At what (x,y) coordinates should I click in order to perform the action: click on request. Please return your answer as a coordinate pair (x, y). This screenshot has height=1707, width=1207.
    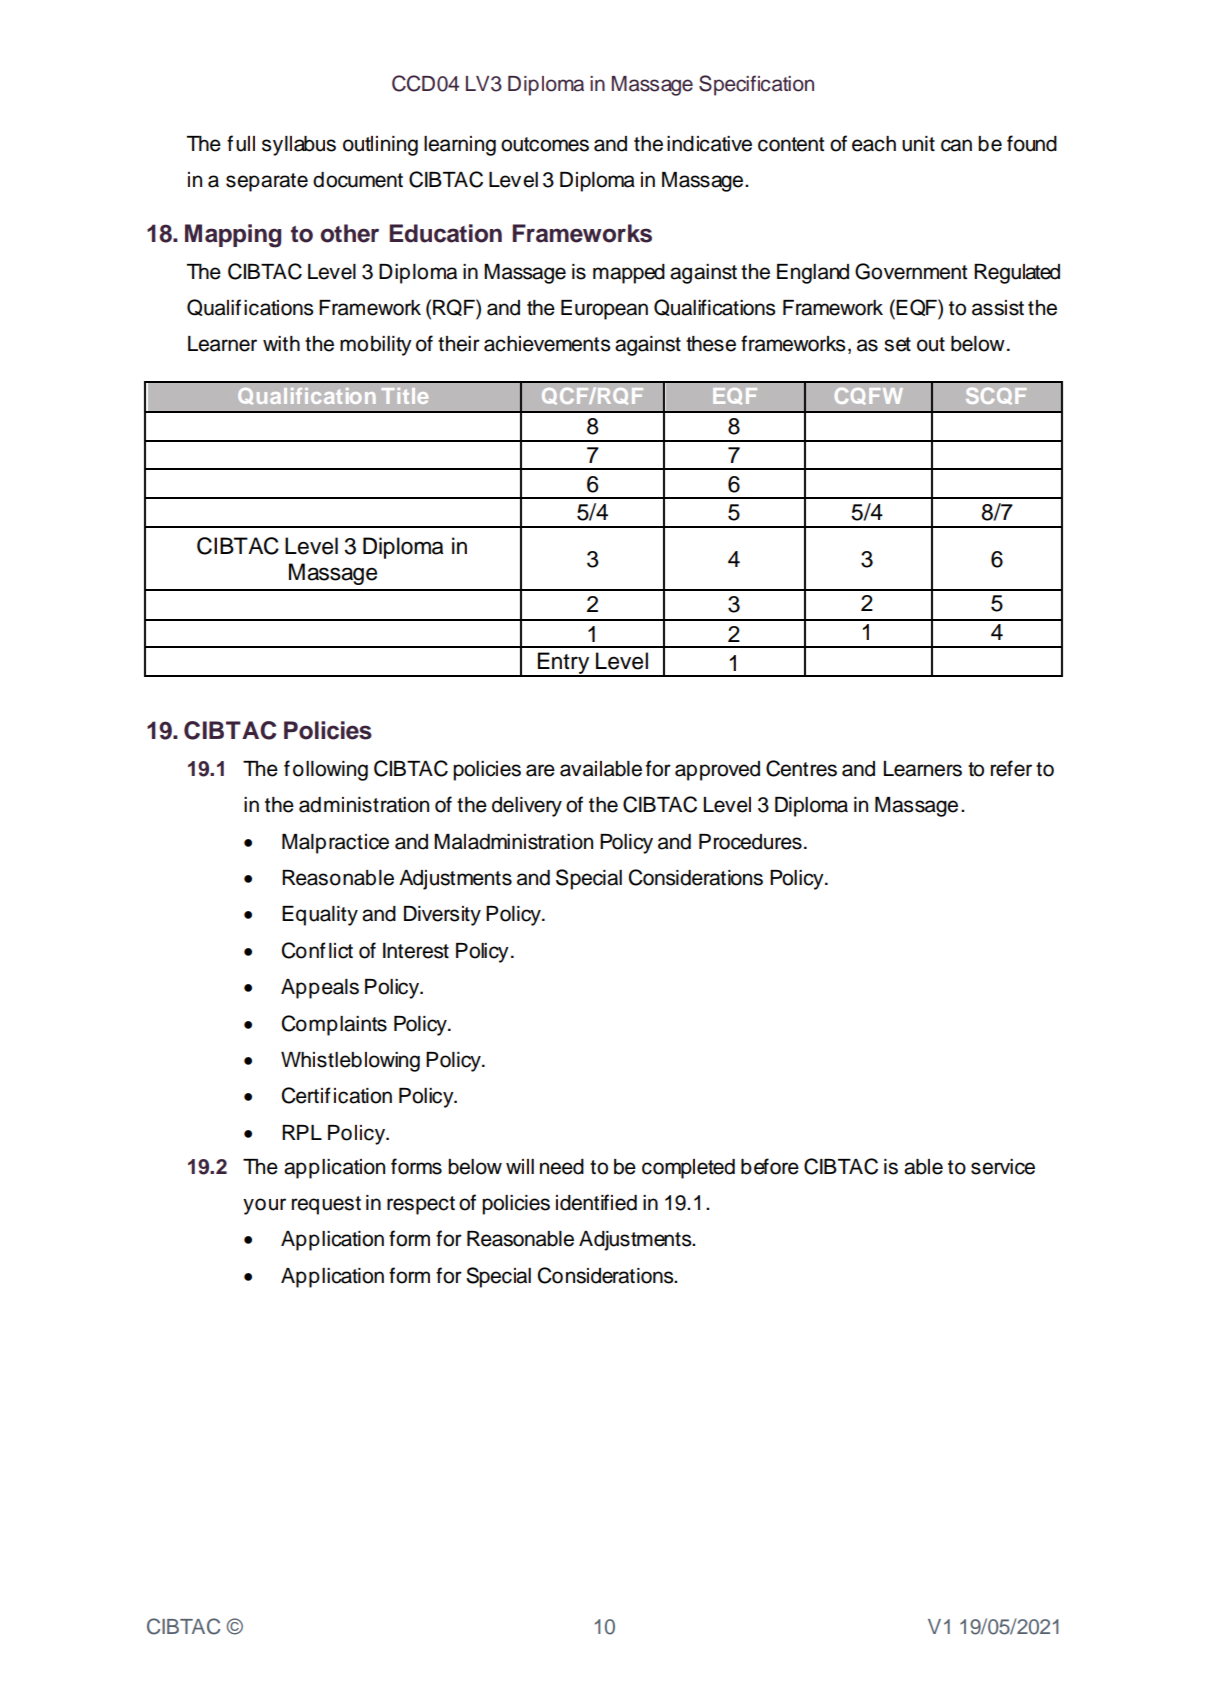
    Looking at the image, I should click on (326, 1205).
